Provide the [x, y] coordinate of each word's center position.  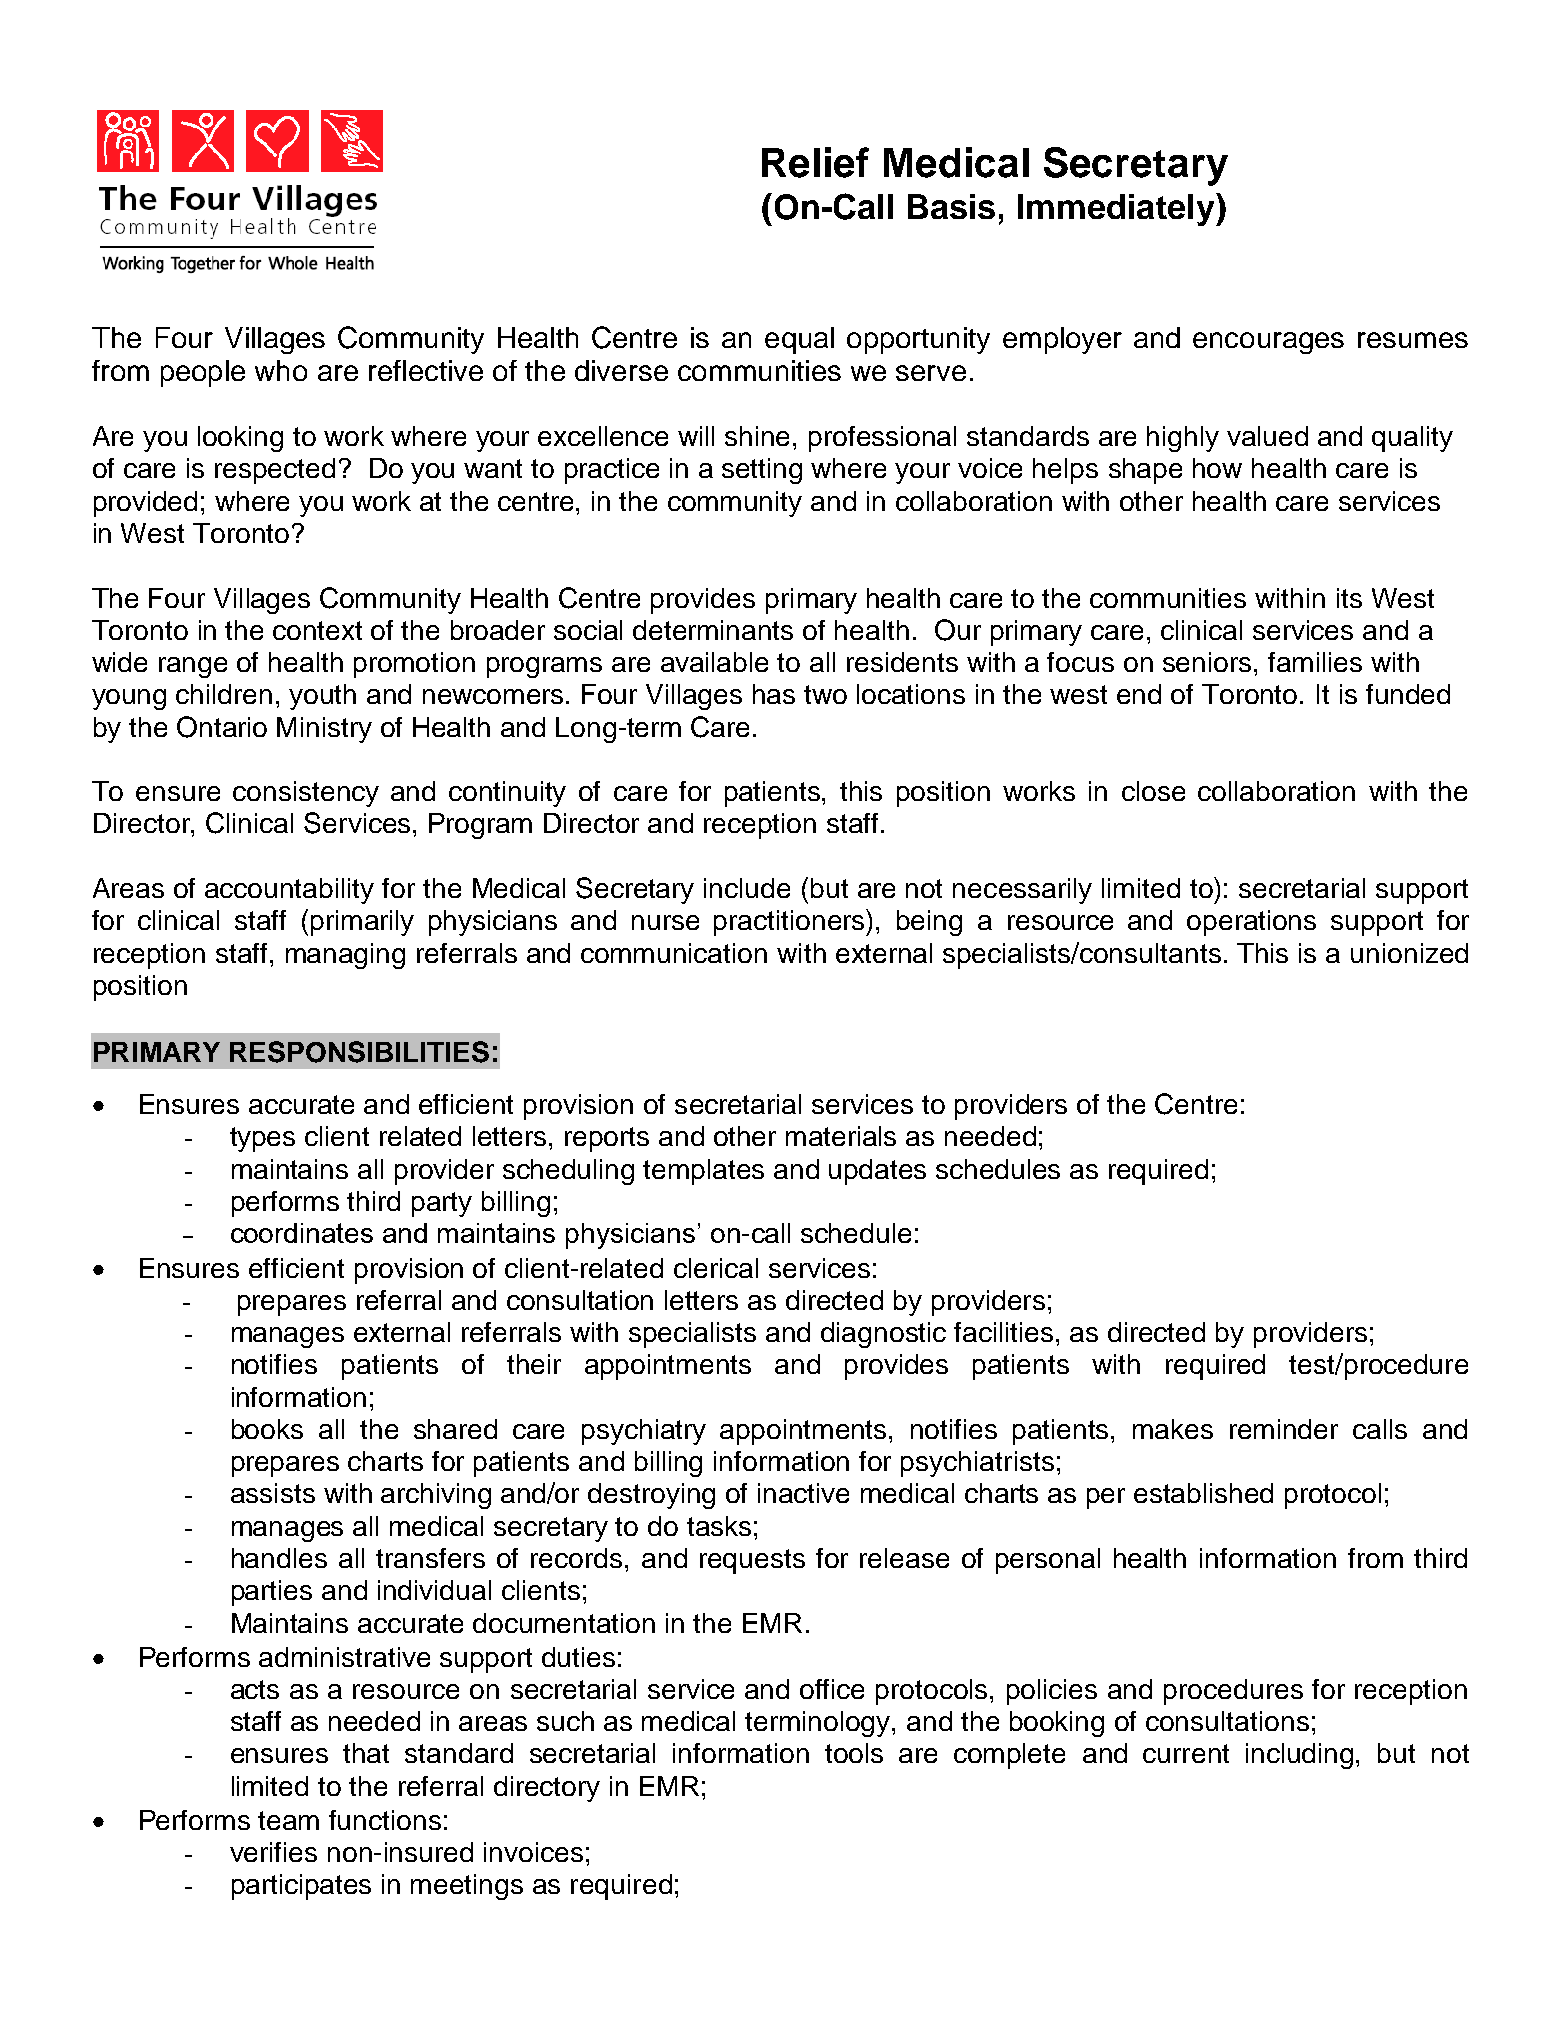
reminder [1284, 1429]
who [281, 370]
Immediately [1117, 209]
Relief [815, 162]
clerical [716, 1268]
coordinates [302, 1233]
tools [854, 1753]
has [774, 694]
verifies [273, 1852]
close [1153, 791]
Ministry [324, 730]
